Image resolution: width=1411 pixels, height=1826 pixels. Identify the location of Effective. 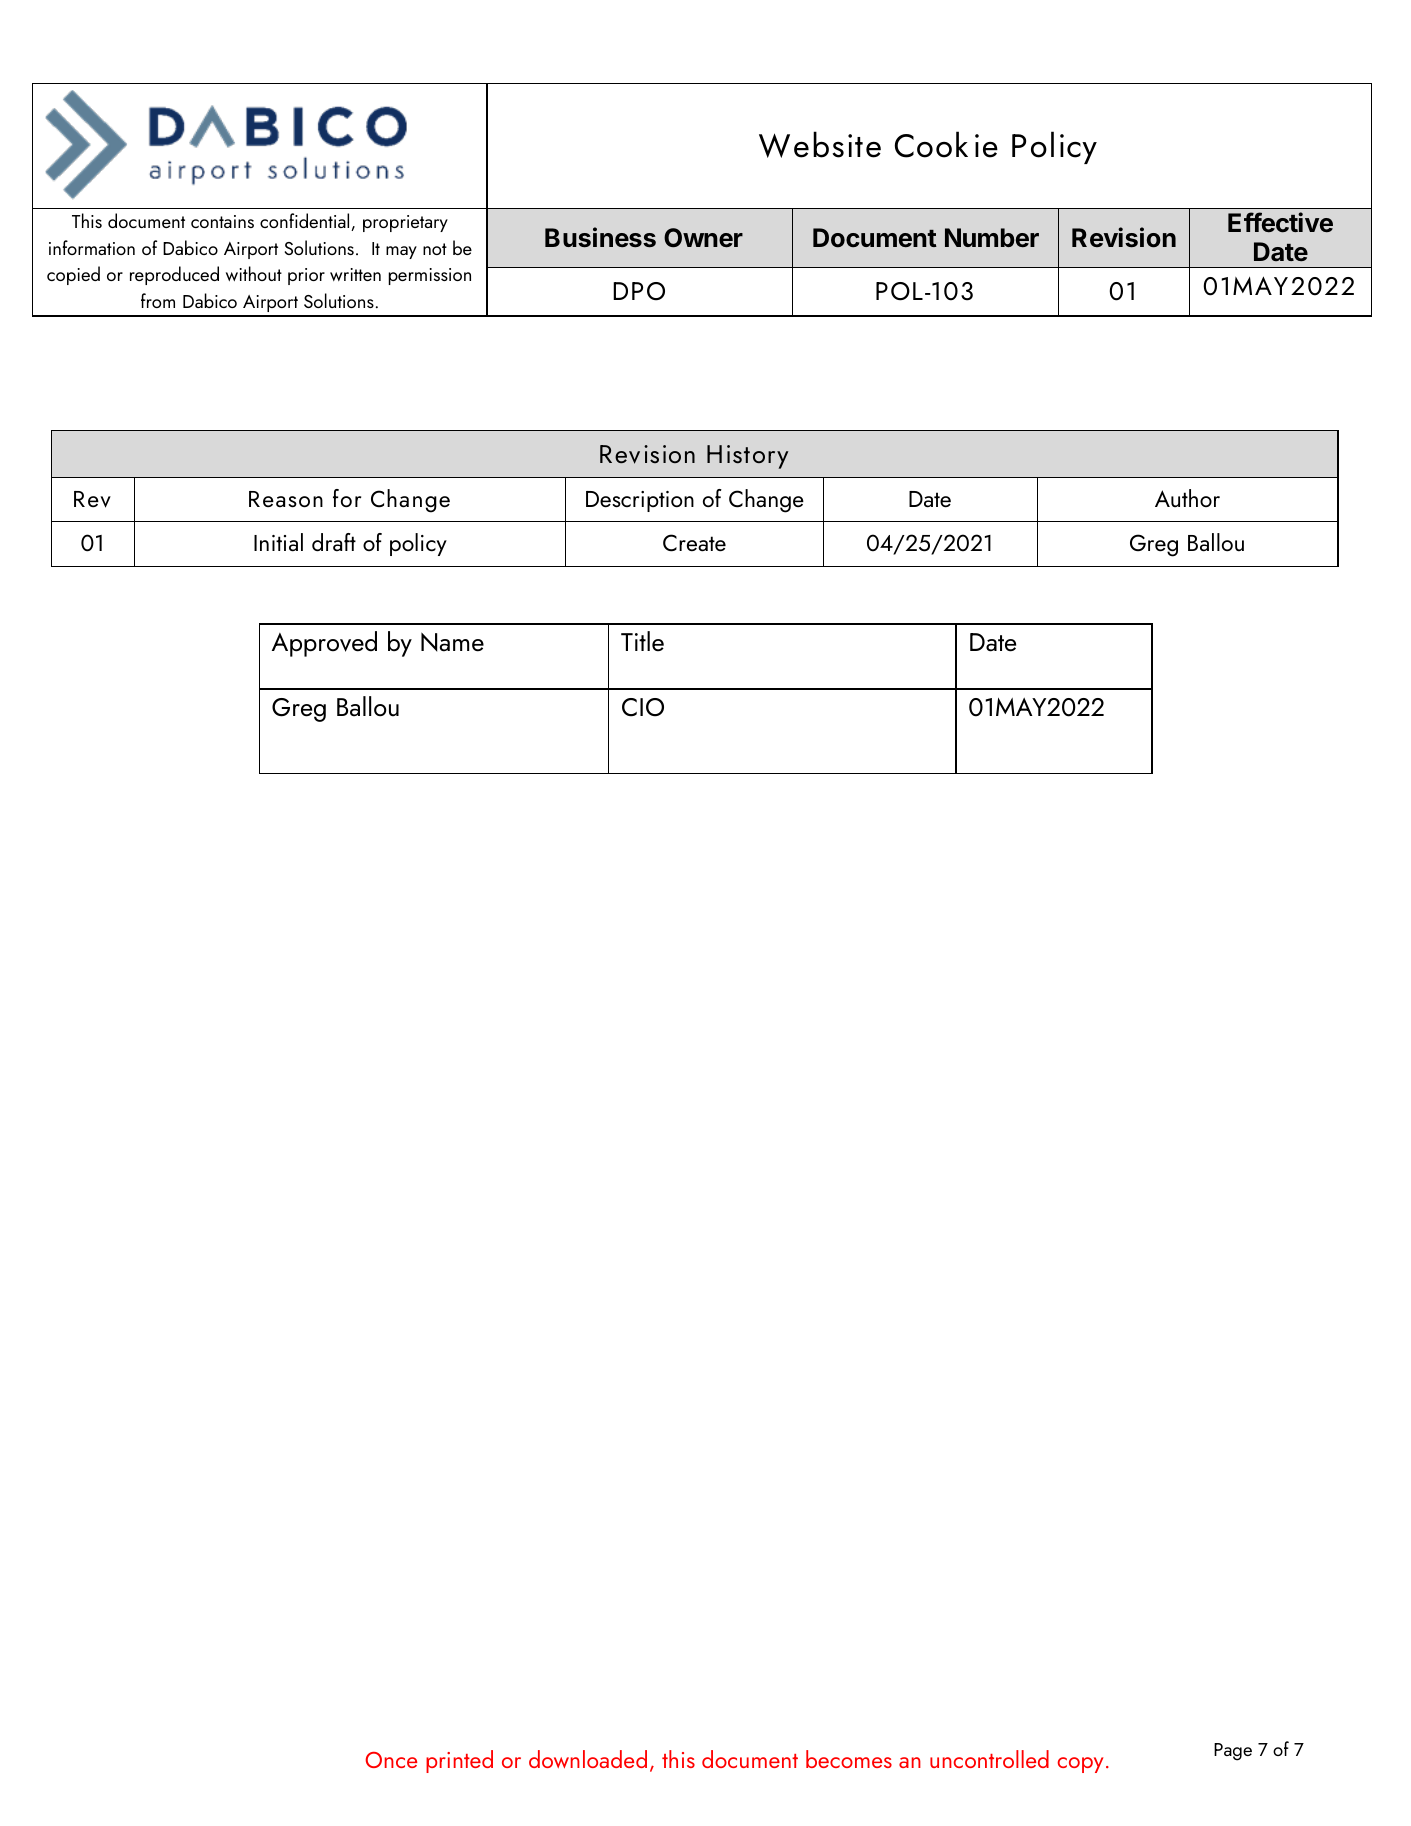
(1280, 222).
